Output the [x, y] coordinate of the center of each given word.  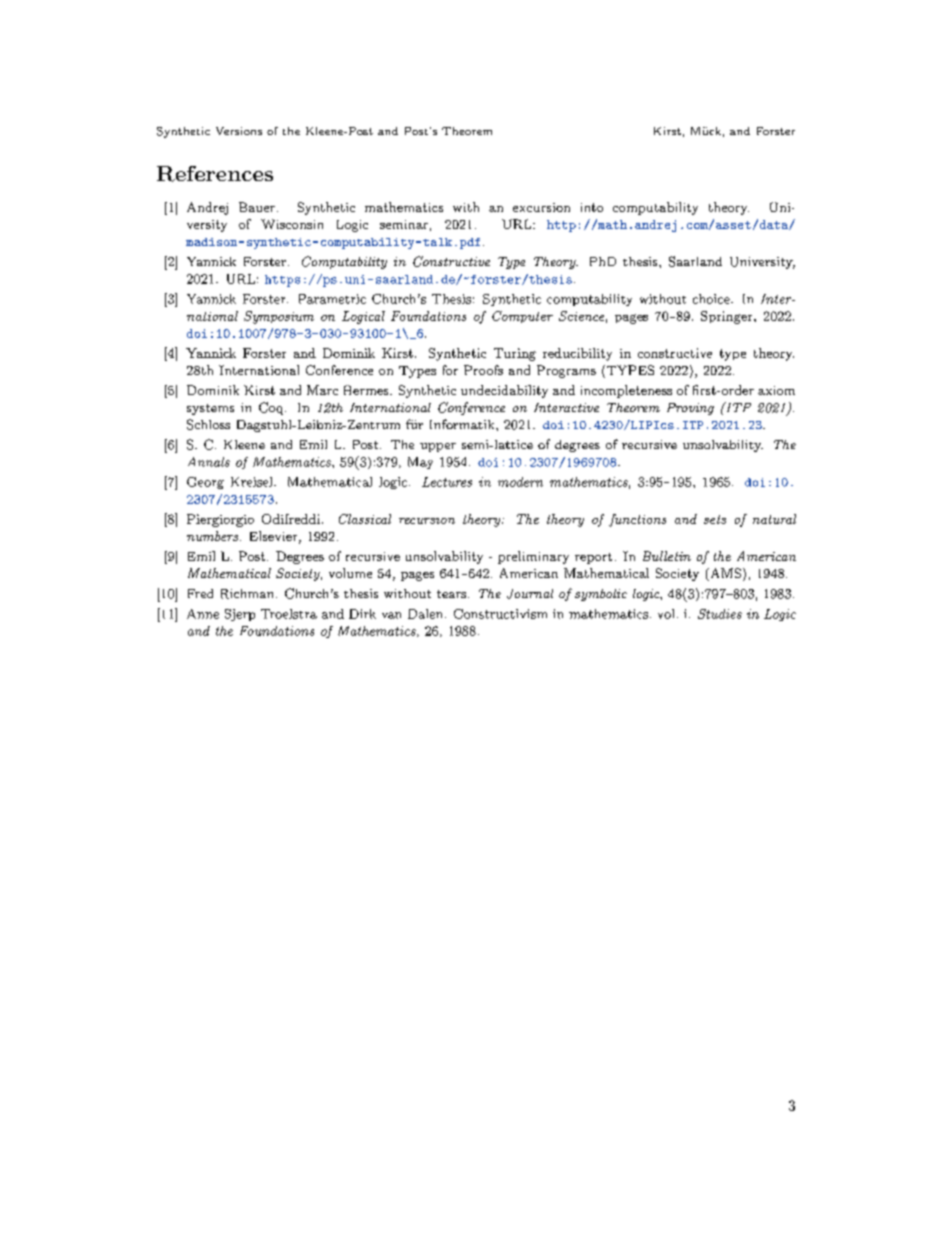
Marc [322, 390]
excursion [541, 207]
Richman [247, 594]
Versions [239, 131]
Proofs [483, 370]
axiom [776, 390]
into [592, 207]
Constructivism [500, 614]
